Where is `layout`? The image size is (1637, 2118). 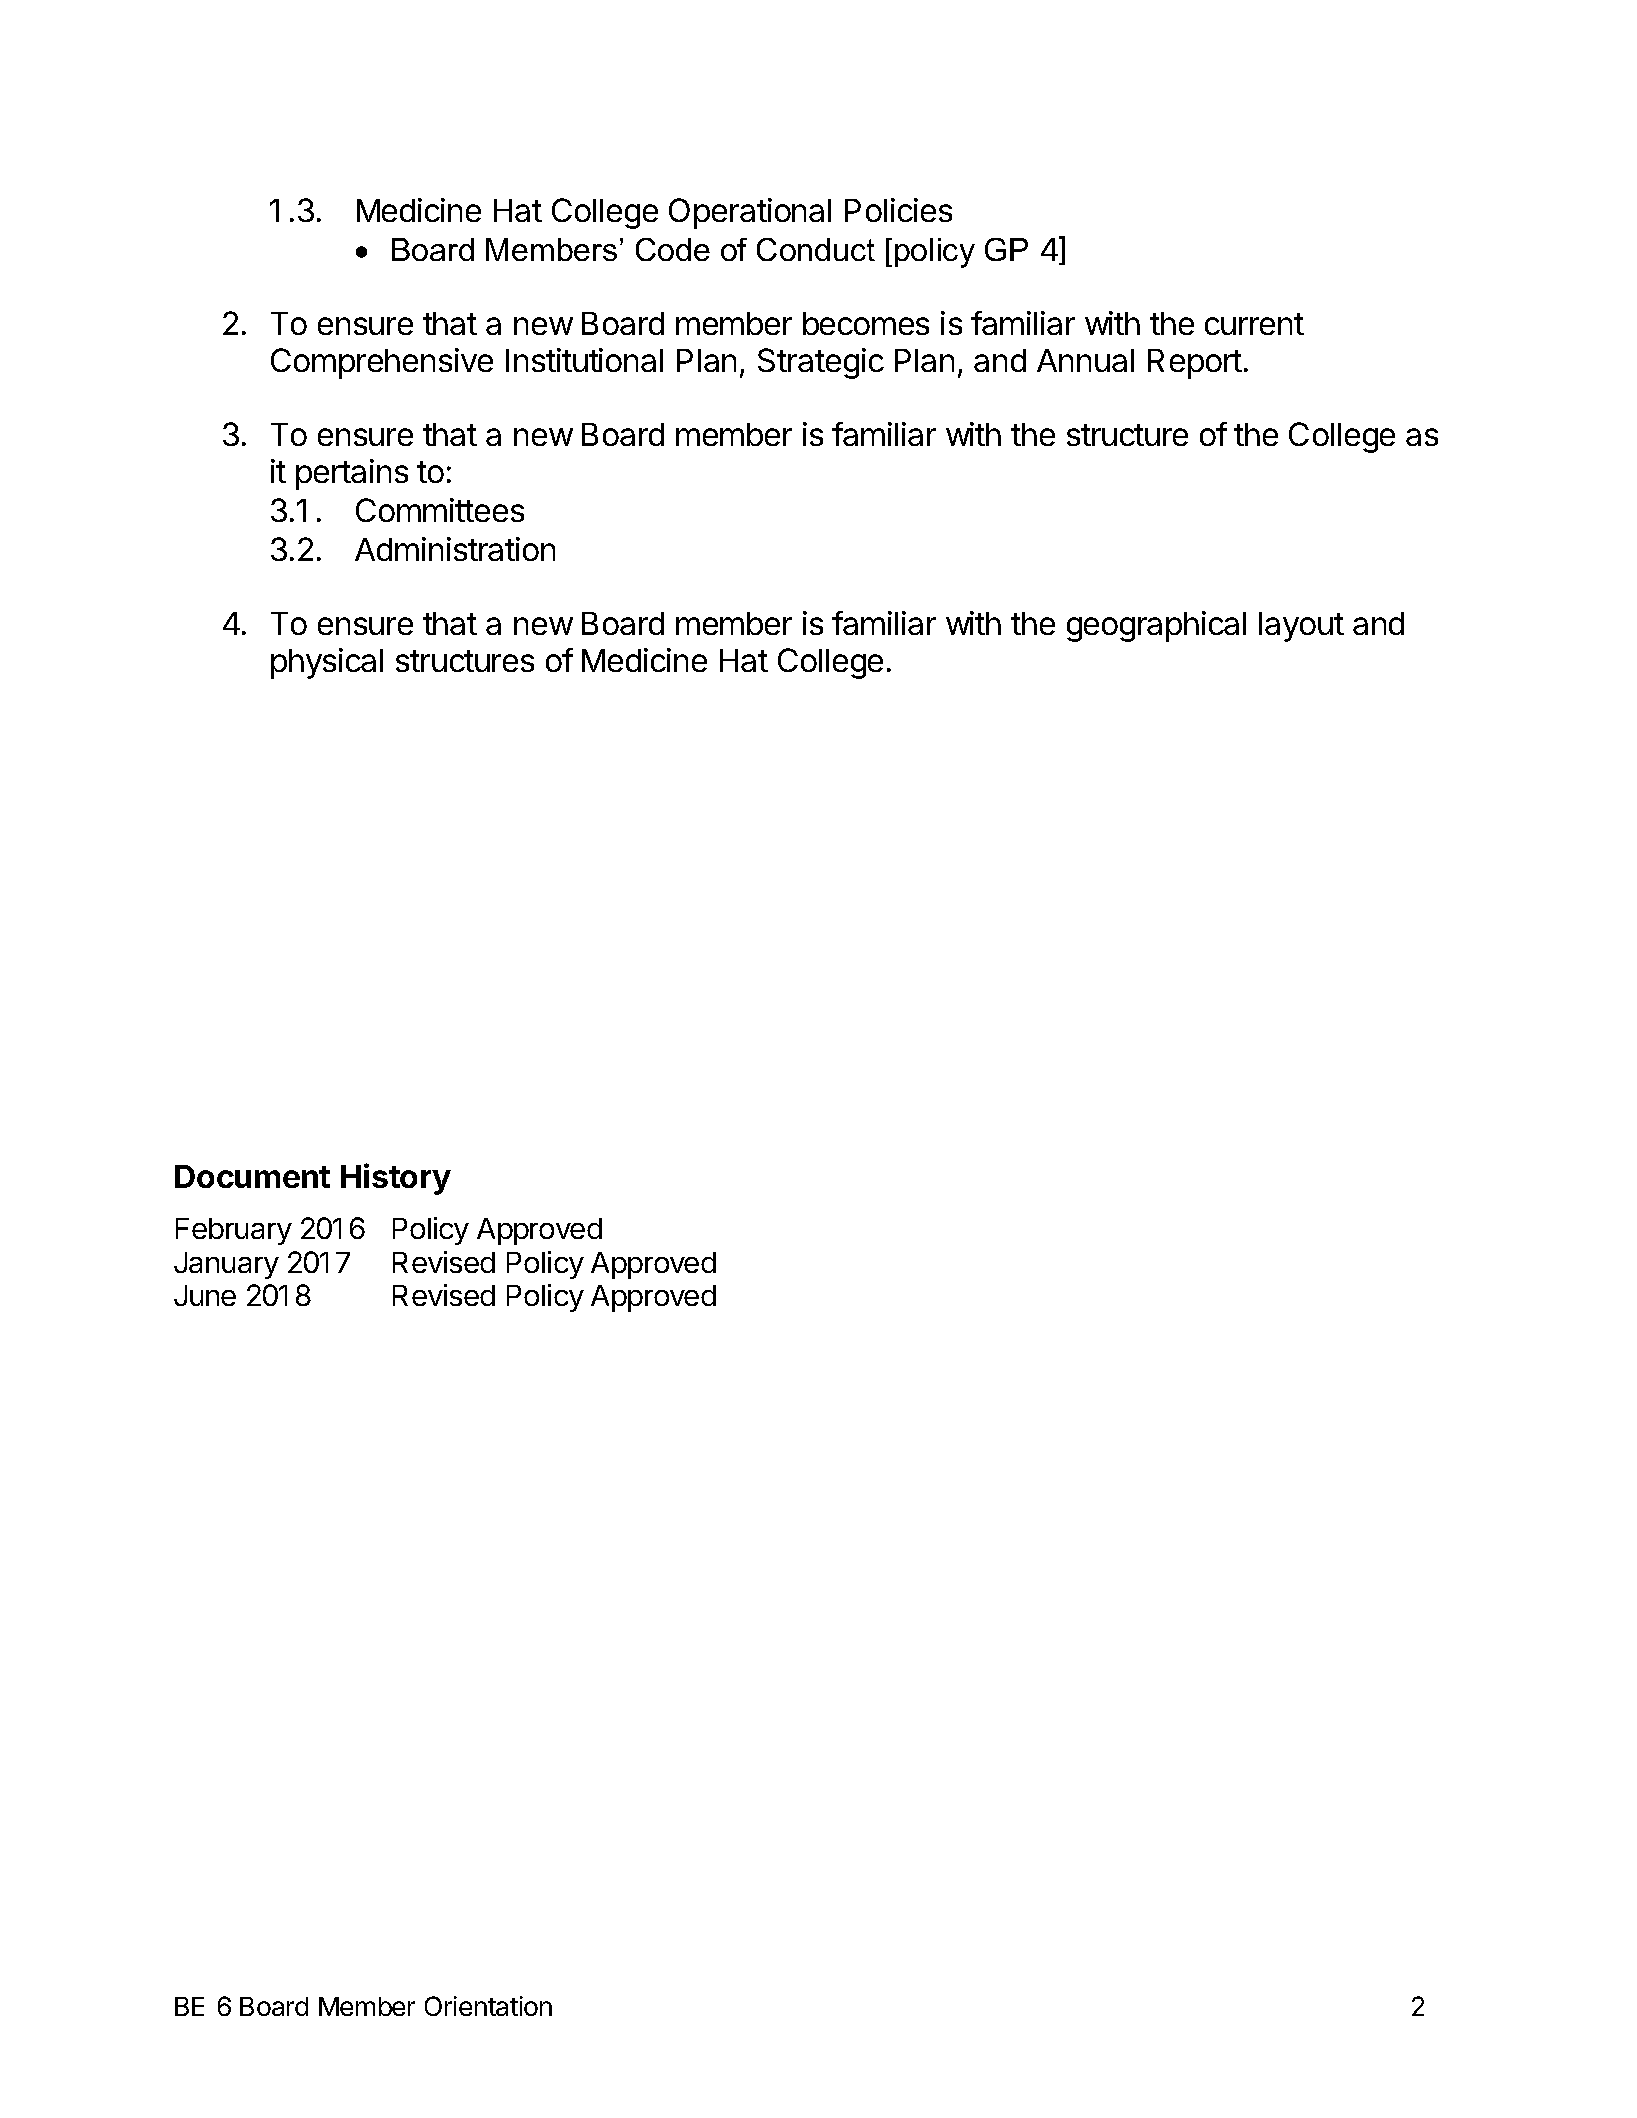
layout is located at coordinates (1301, 627).
